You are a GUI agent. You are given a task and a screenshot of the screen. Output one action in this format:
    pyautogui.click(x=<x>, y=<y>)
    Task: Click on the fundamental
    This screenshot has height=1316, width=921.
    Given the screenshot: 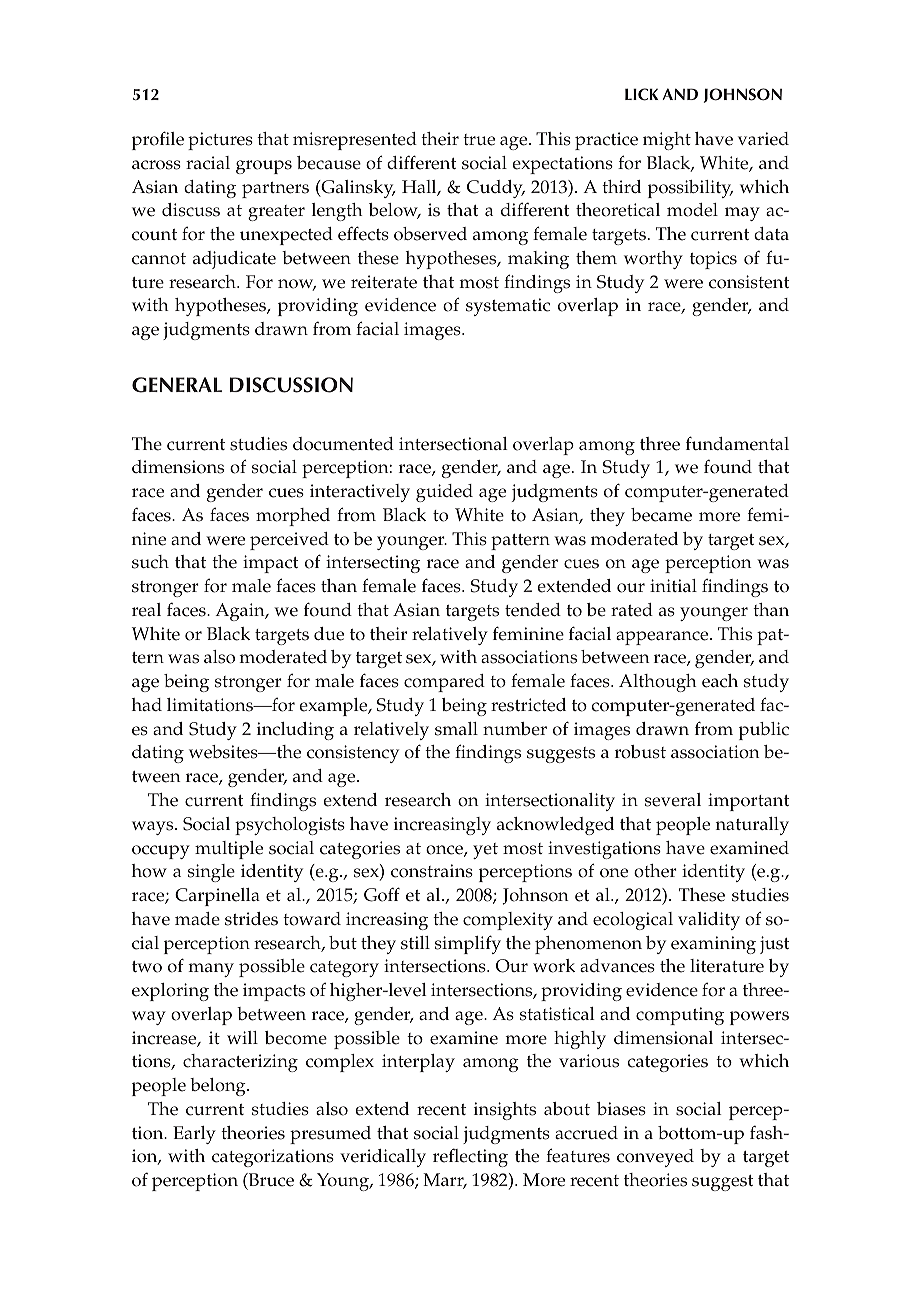 What is the action you would take?
    pyautogui.click(x=737, y=443)
